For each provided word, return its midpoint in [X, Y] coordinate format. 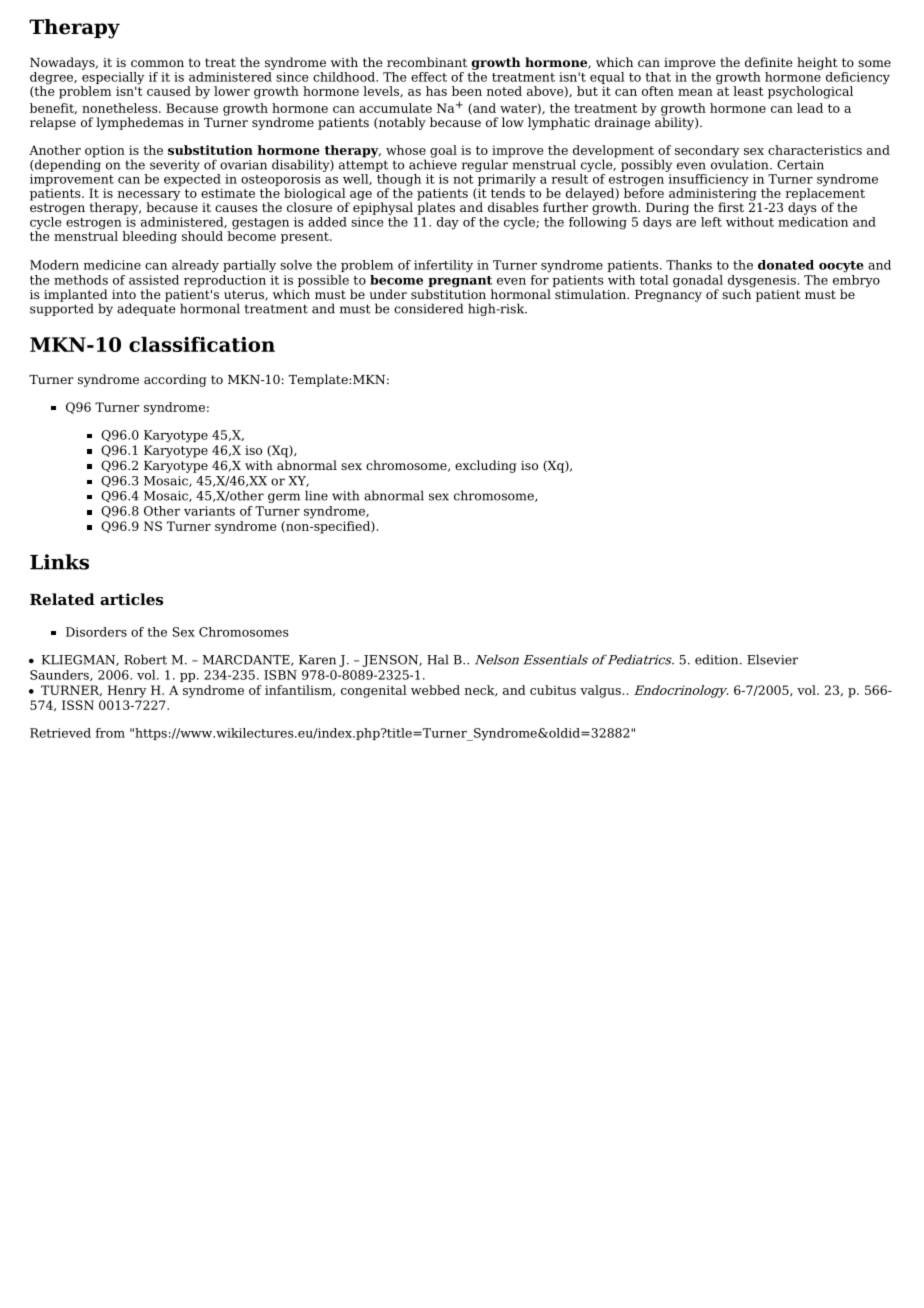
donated [786, 265]
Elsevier [772, 659]
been [467, 91]
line [316, 495]
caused [169, 91]
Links [59, 562]
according [175, 380]
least [748, 91]
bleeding [149, 237]
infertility [443, 266]
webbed [435, 690]
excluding [486, 466]
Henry [127, 691]
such [737, 293]
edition [718, 659]
